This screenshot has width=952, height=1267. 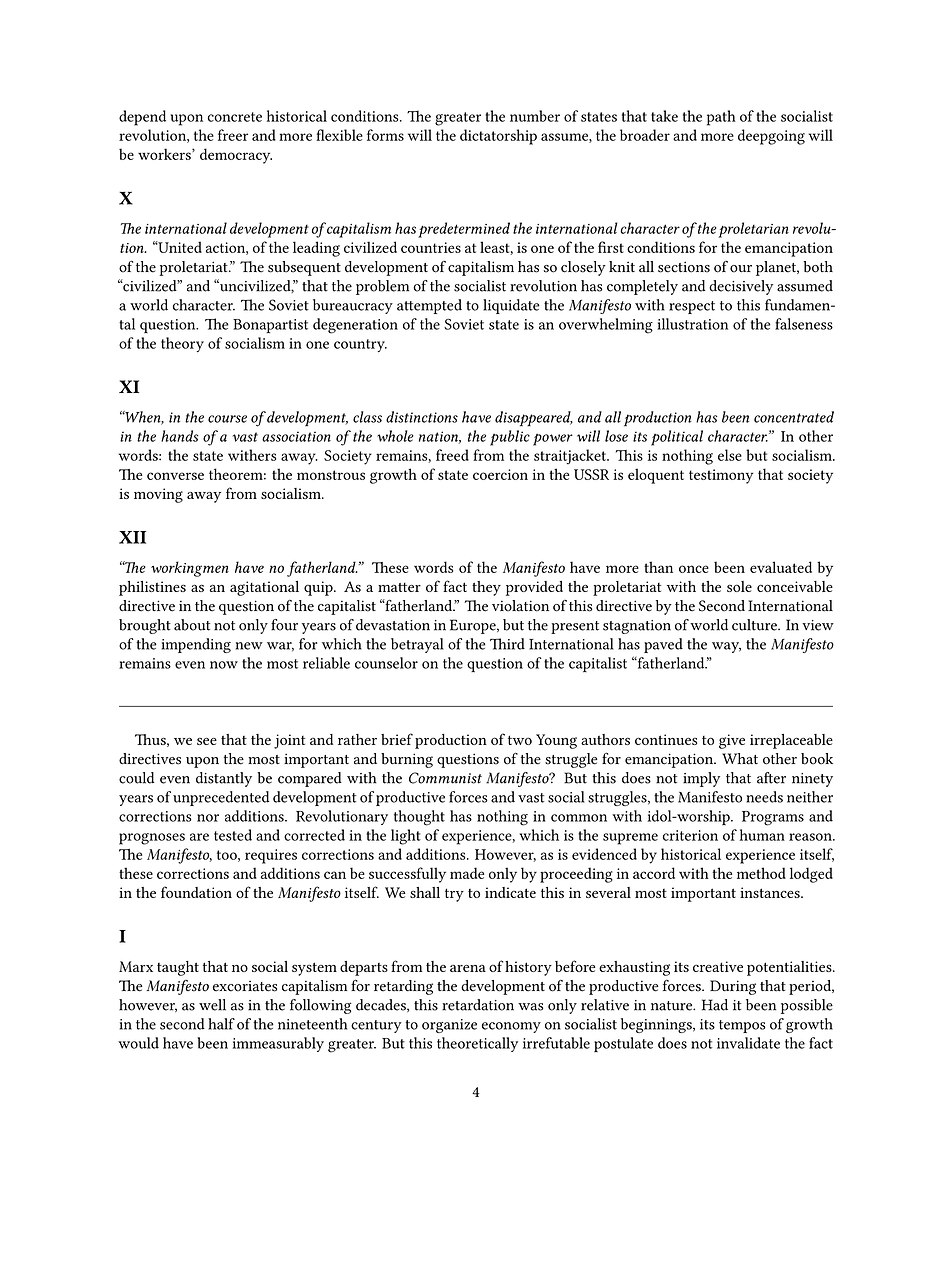 What do you see at coordinates (742, 1026) in the screenshot?
I see `tempos` at bounding box center [742, 1026].
